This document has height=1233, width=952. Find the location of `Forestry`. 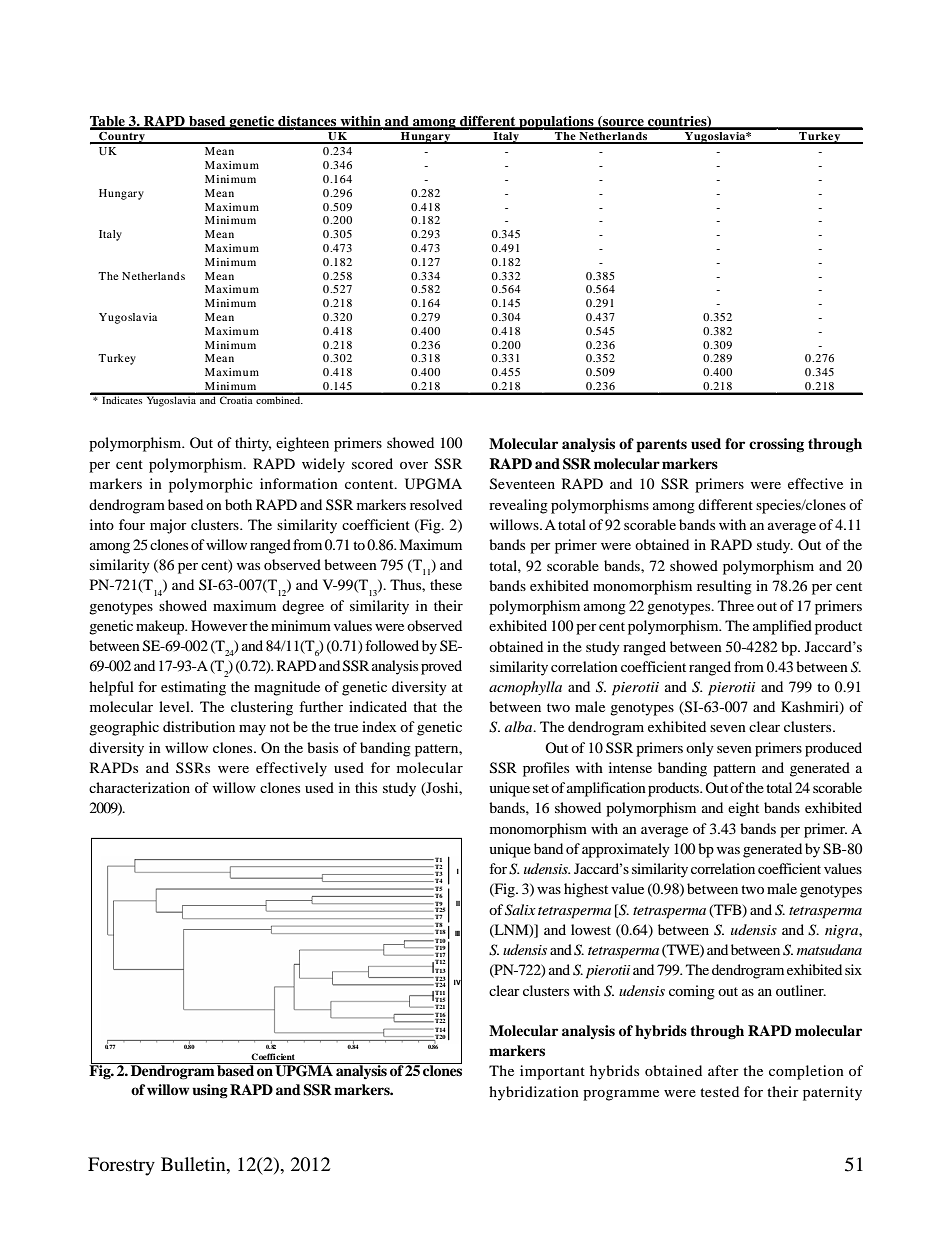

Forestry is located at coordinates (121, 1166).
